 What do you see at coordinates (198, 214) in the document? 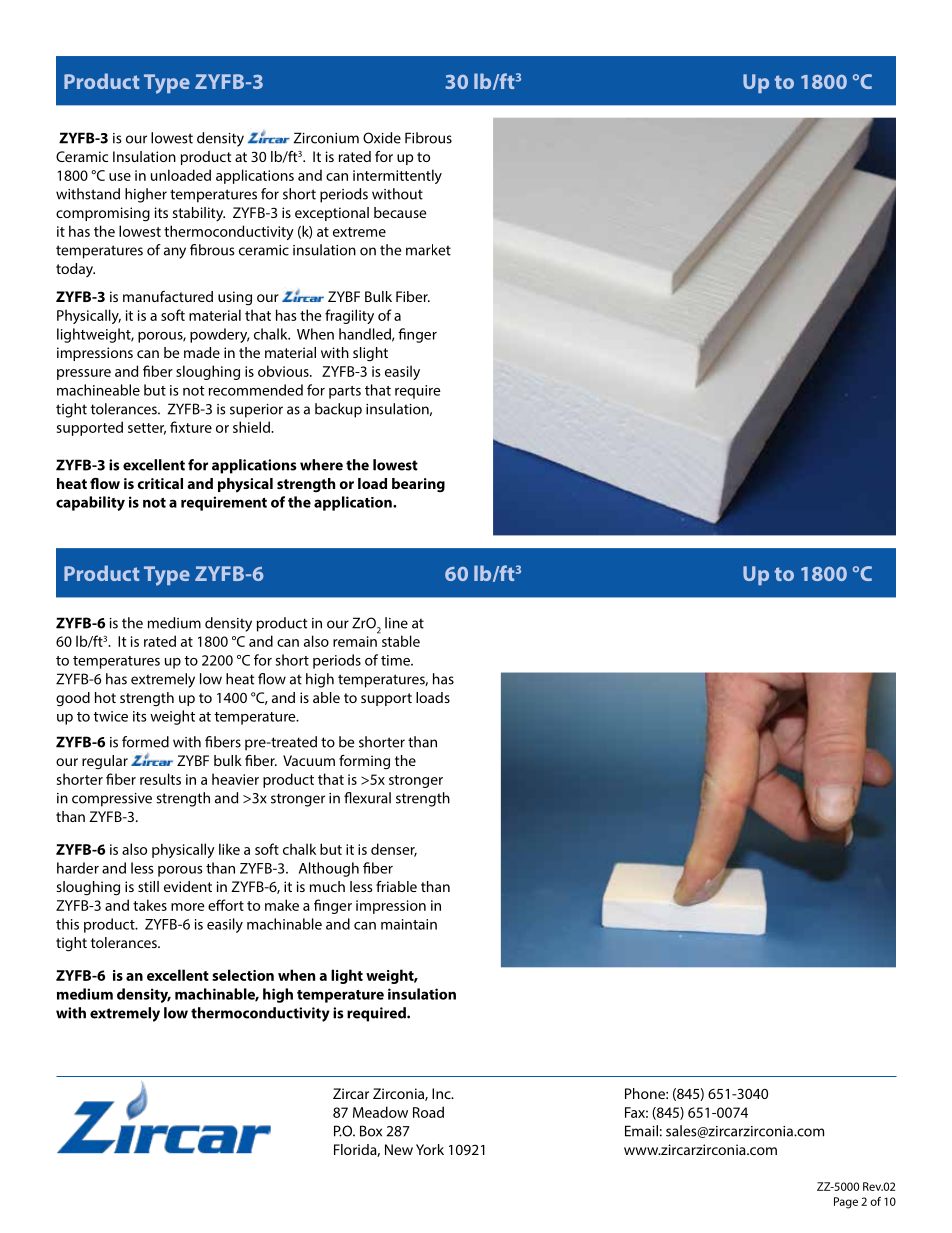
I see `stability` at bounding box center [198, 214].
